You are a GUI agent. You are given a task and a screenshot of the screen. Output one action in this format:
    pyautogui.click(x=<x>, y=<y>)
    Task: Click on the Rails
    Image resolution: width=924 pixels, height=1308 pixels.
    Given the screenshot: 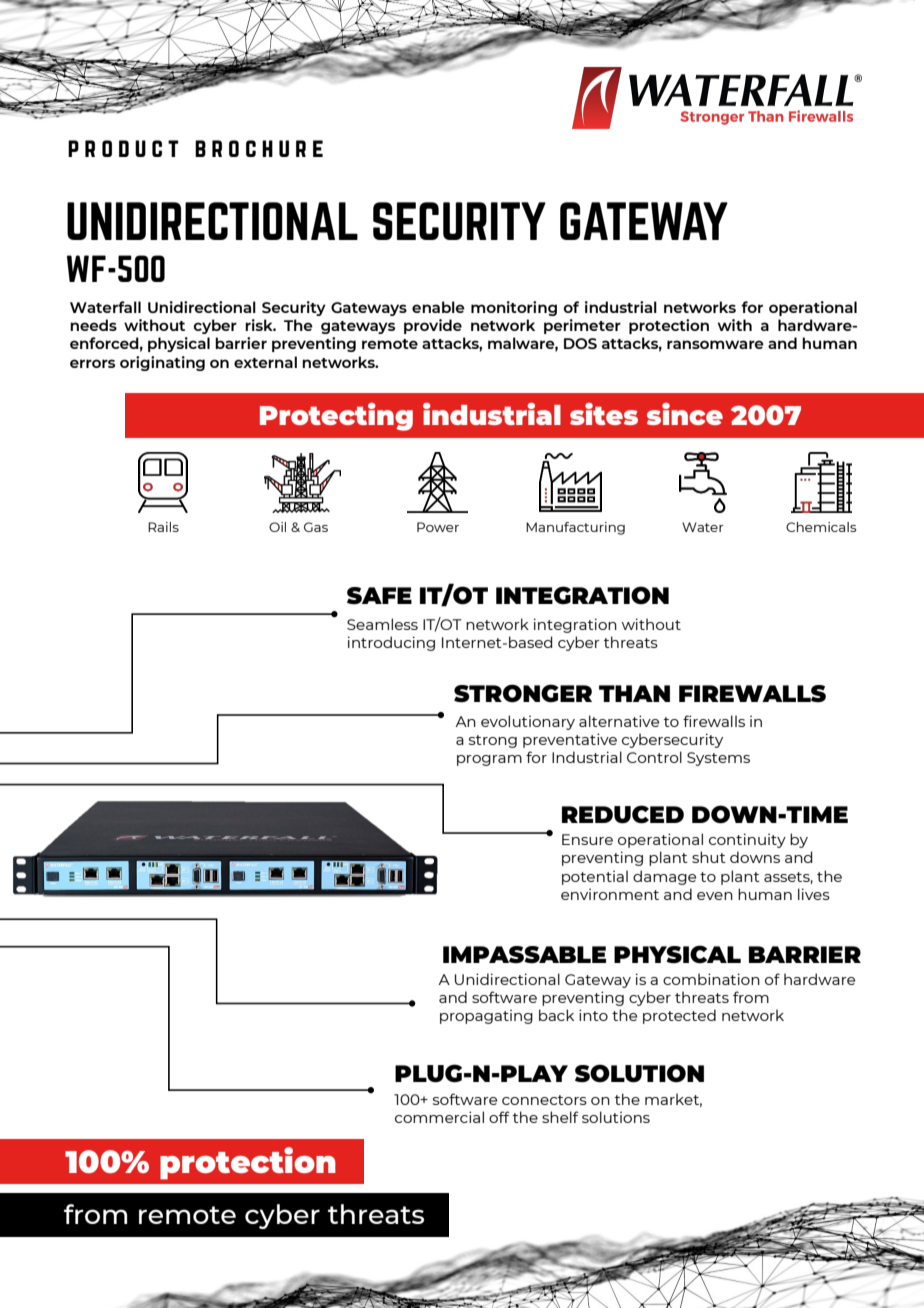 What is the action you would take?
    pyautogui.click(x=163, y=527)
